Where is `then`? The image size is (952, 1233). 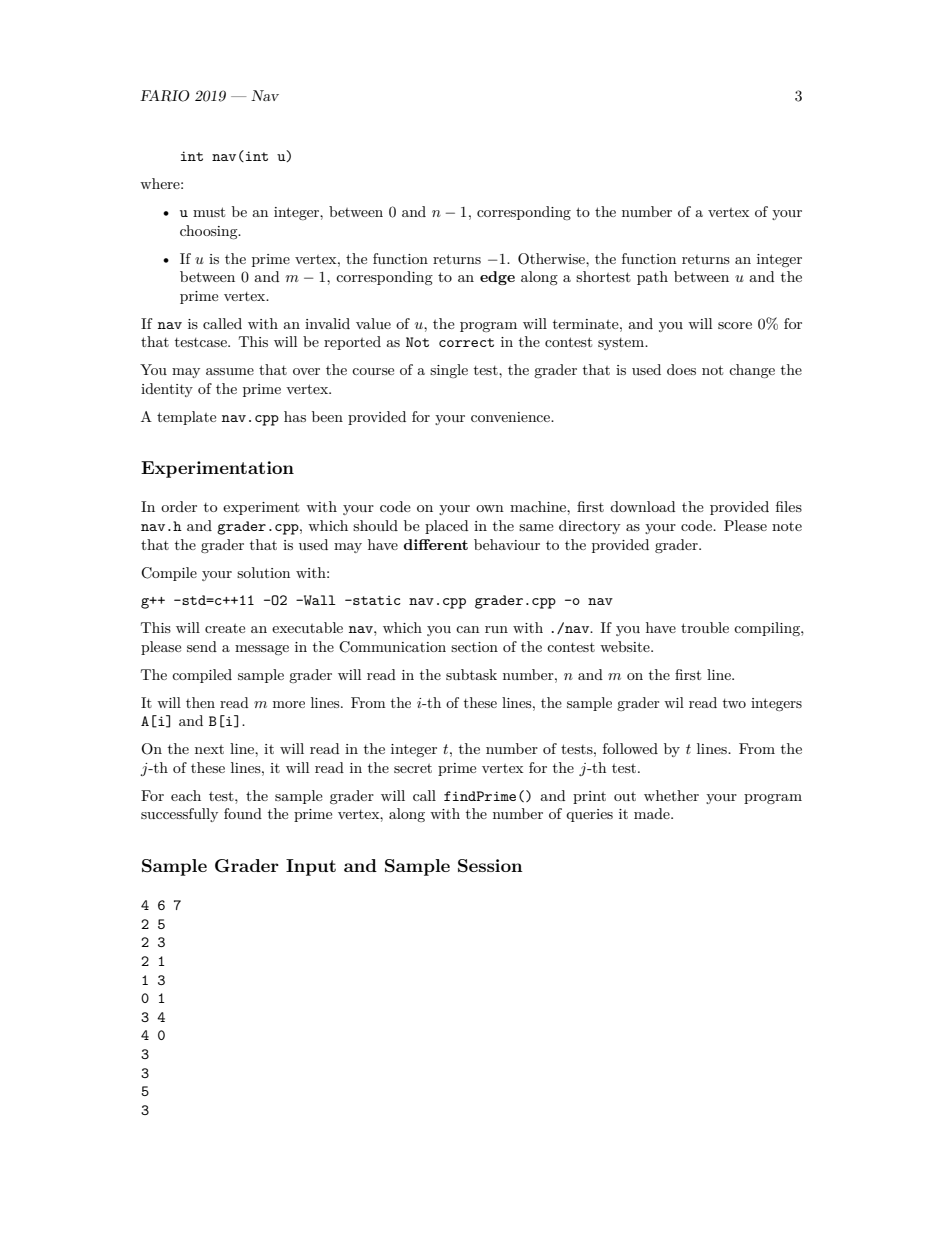 then is located at coordinates (200, 702).
